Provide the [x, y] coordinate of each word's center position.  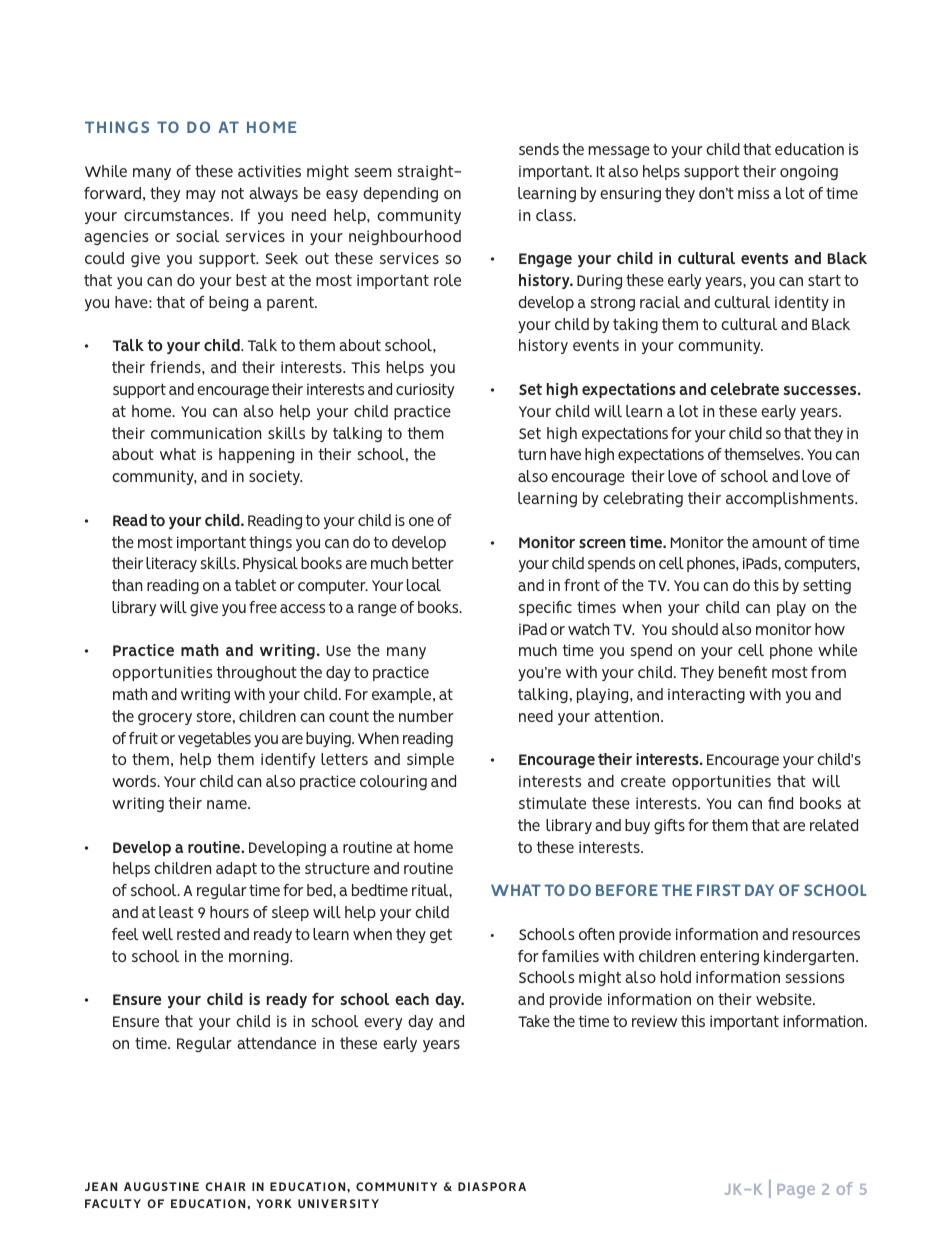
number [426, 716]
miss [753, 193]
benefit [743, 672]
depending [400, 194]
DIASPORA [492, 1186]
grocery [165, 719]
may [201, 196]
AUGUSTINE [161, 1186]
